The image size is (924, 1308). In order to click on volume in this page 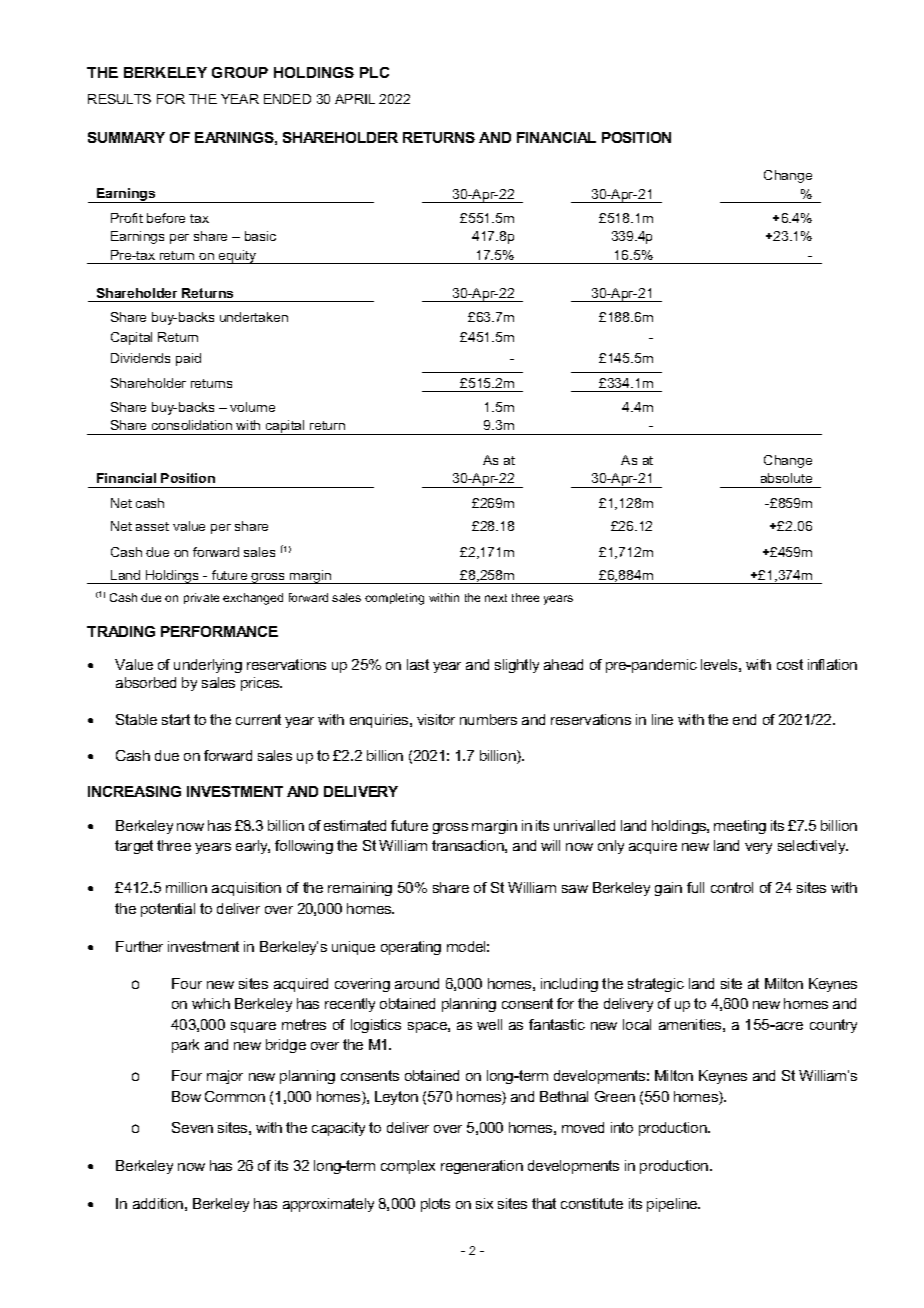, I will do `click(252, 407)`.
